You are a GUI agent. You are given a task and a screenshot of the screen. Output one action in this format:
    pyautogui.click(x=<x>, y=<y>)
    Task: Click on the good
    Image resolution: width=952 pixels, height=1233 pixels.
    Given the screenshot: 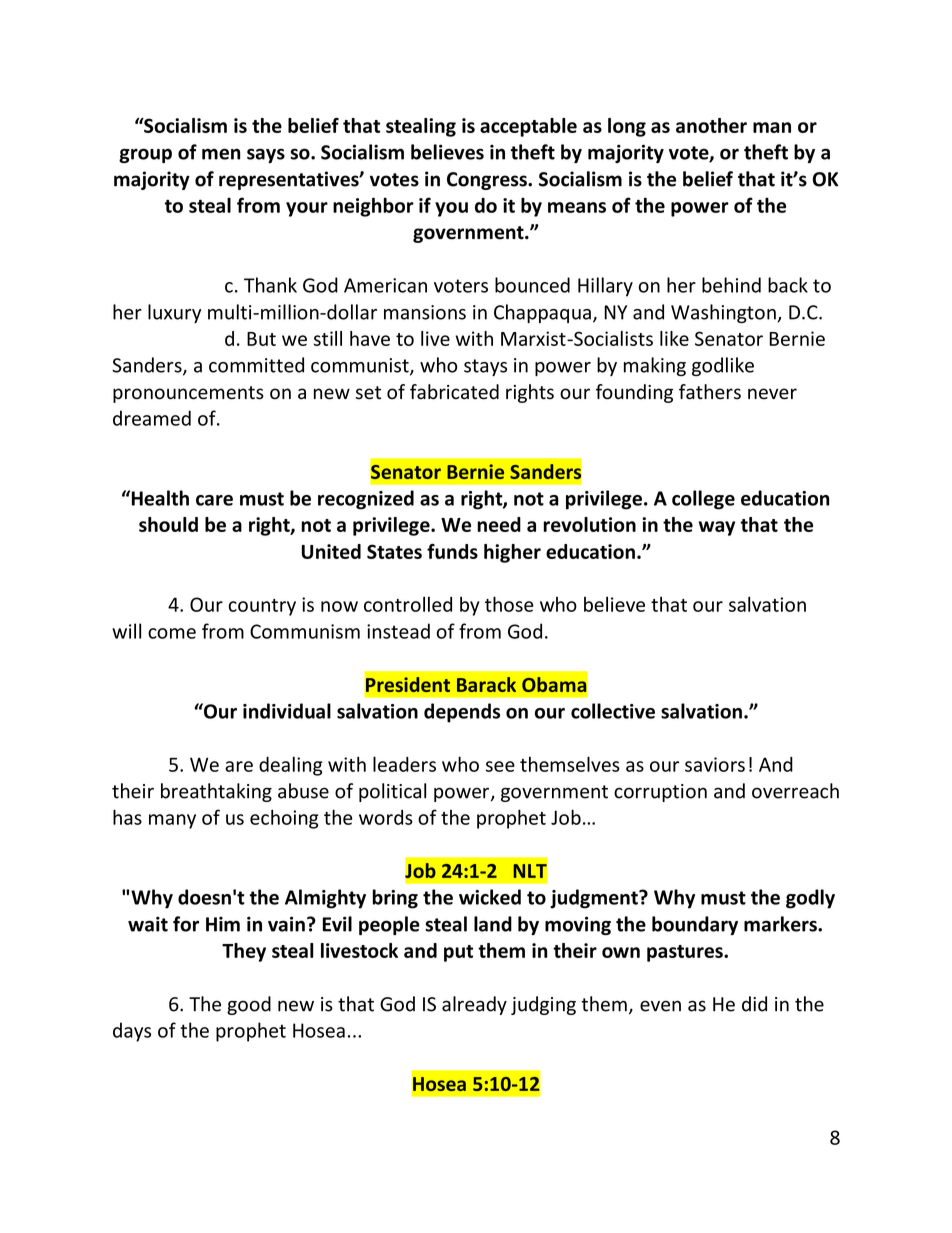 What is the action you would take?
    pyautogui.click(x=249, y=1005)
